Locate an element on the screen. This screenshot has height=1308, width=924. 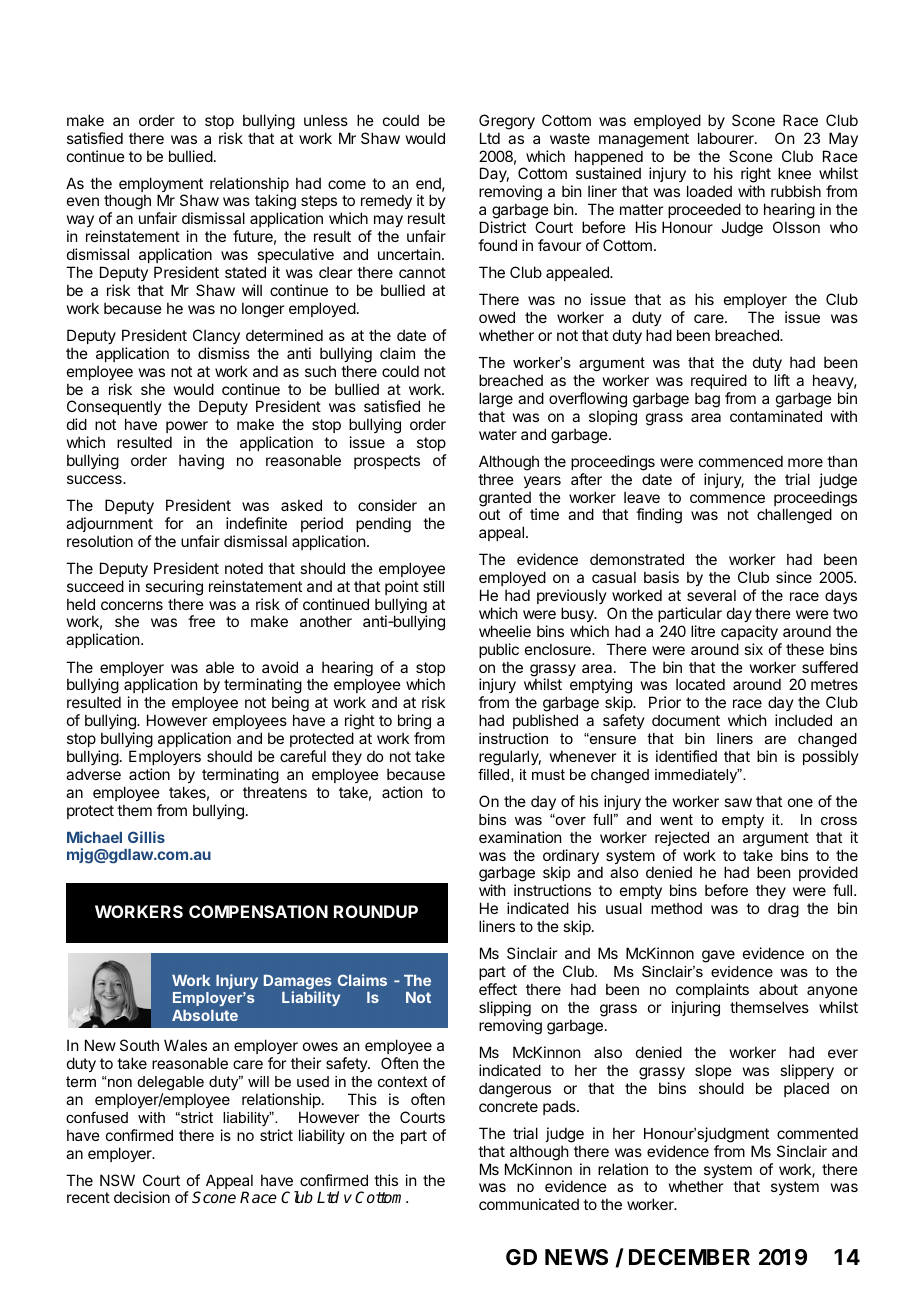
free is located at coordinates (201, 621).
